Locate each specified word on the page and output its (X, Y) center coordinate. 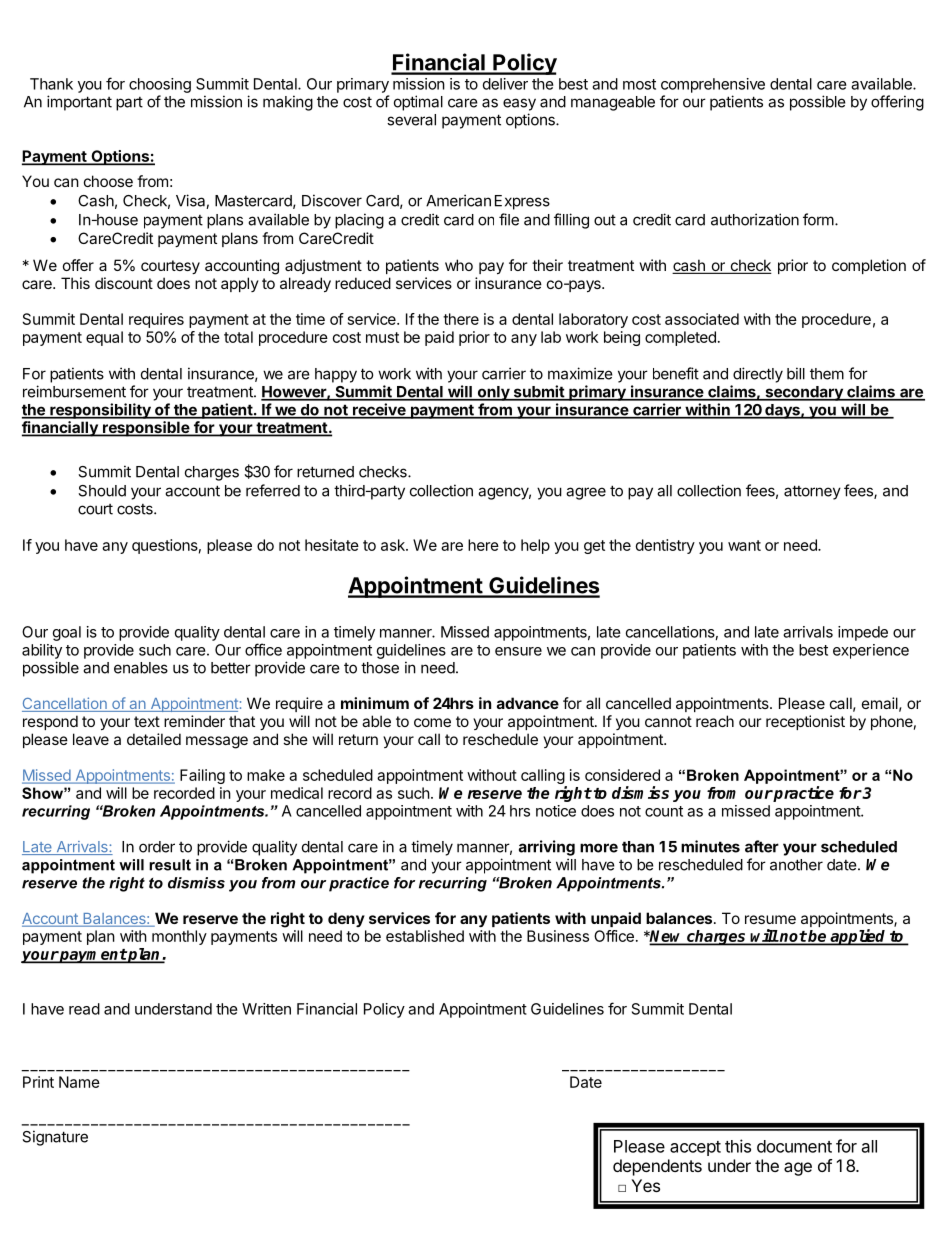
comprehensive (713, 85)
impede (863, 633)
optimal (418, 103)
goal (67, 633)
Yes (645, 1185)
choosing (160, 85)
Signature (55, 1138)
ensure (518, 651)
